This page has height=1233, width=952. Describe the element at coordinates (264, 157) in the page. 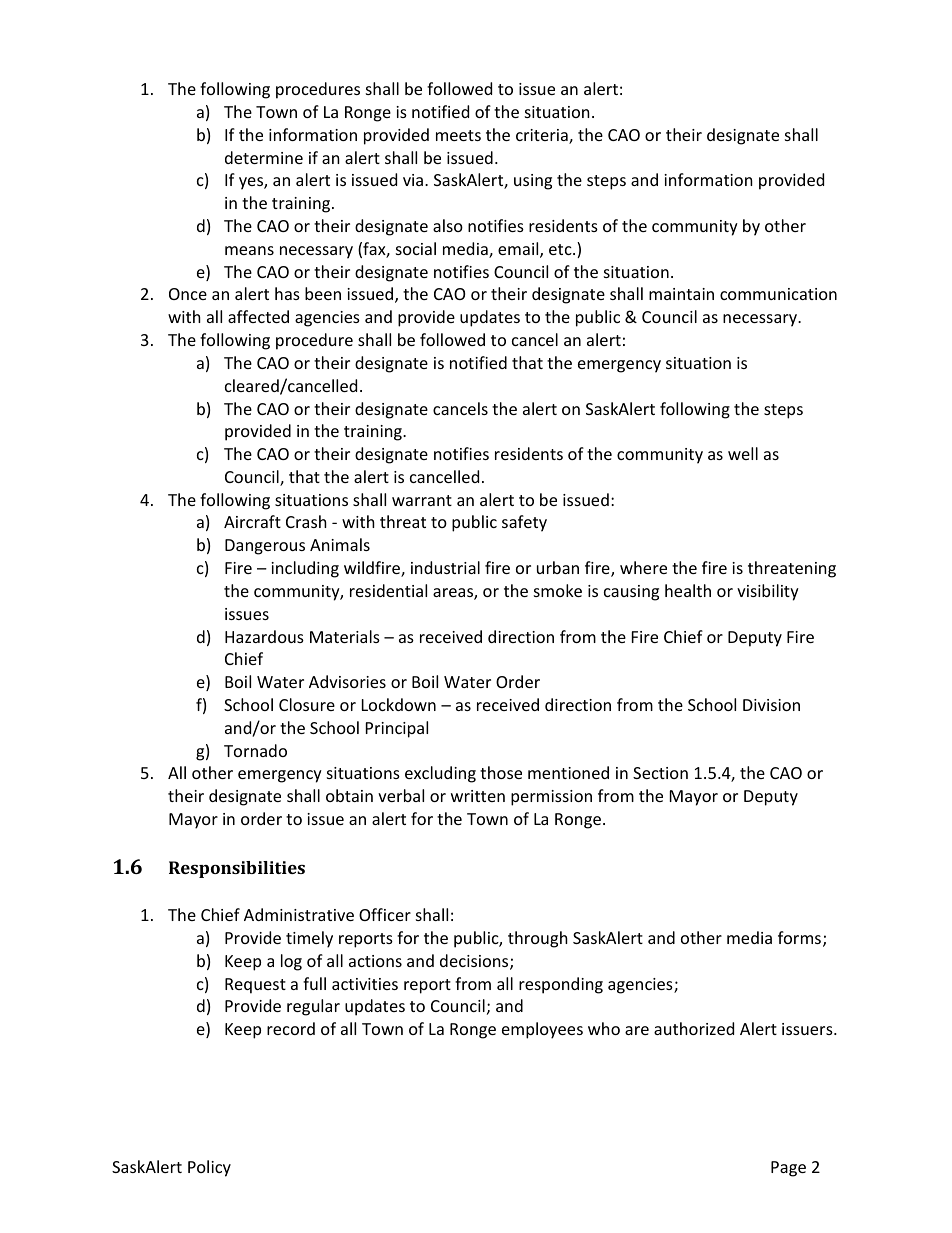

I see `determine` at that location.
